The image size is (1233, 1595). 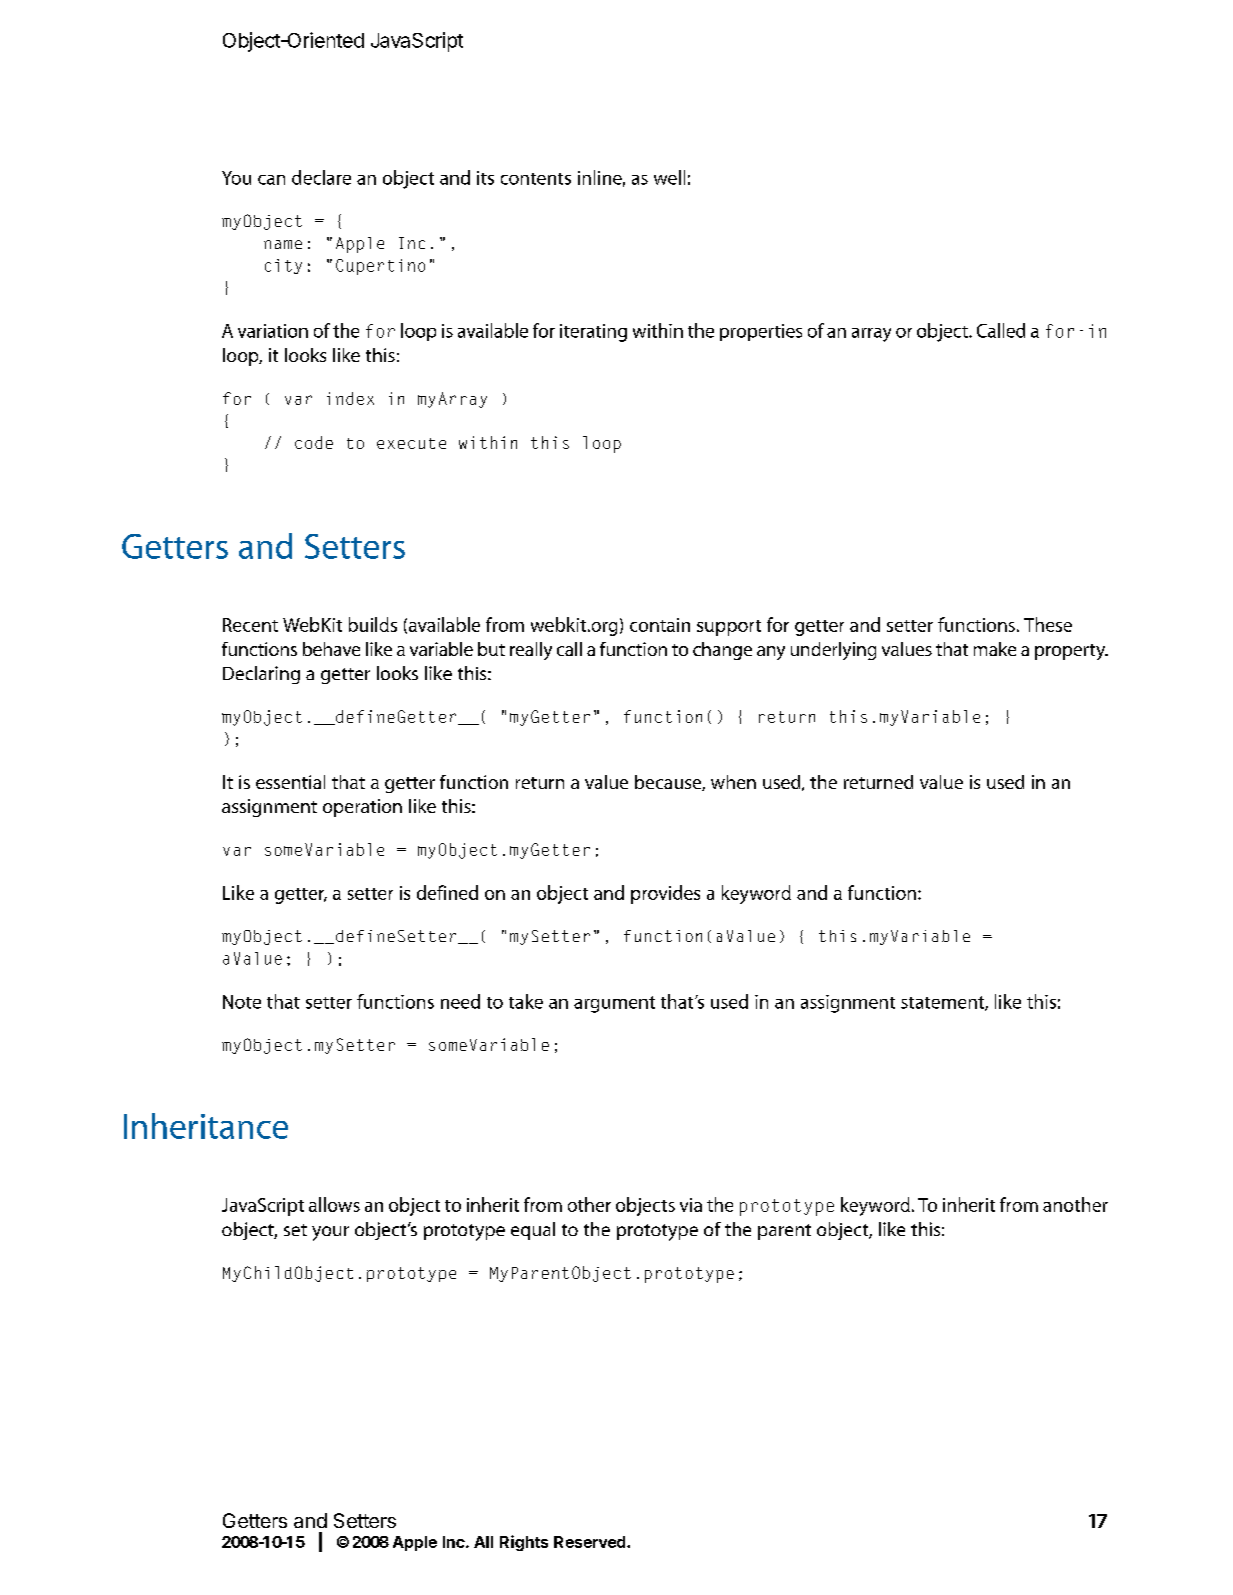 I want to click on when, so click(x=733, y=782).
